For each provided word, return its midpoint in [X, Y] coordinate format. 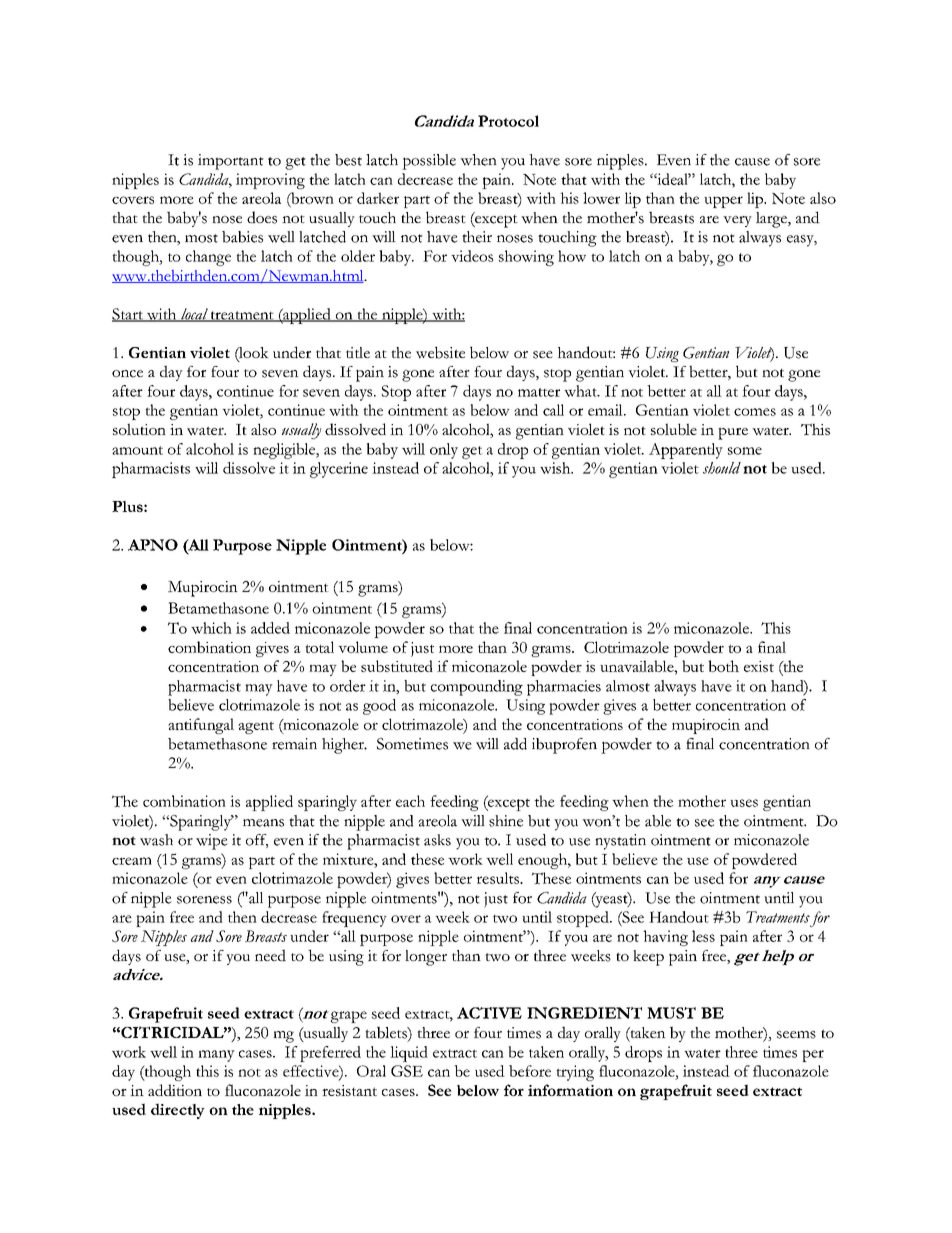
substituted [397, 666]
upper [723, 202]
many [216, 1056]
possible [429, 162]
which [211, 628]
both [723, 666]
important [231, 162]
